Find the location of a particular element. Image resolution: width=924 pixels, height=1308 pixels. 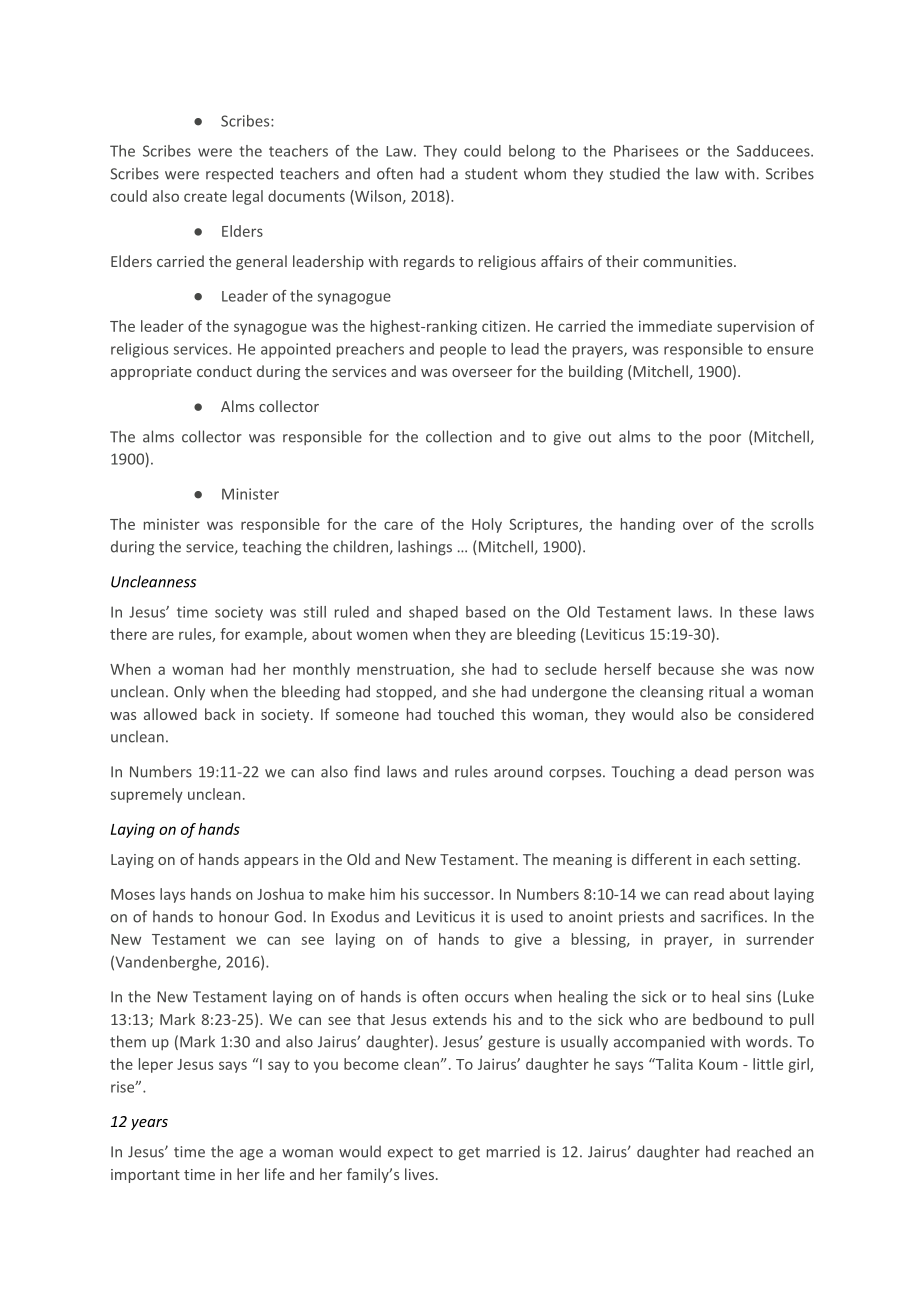

get is located at coordinates (469, 1154).
